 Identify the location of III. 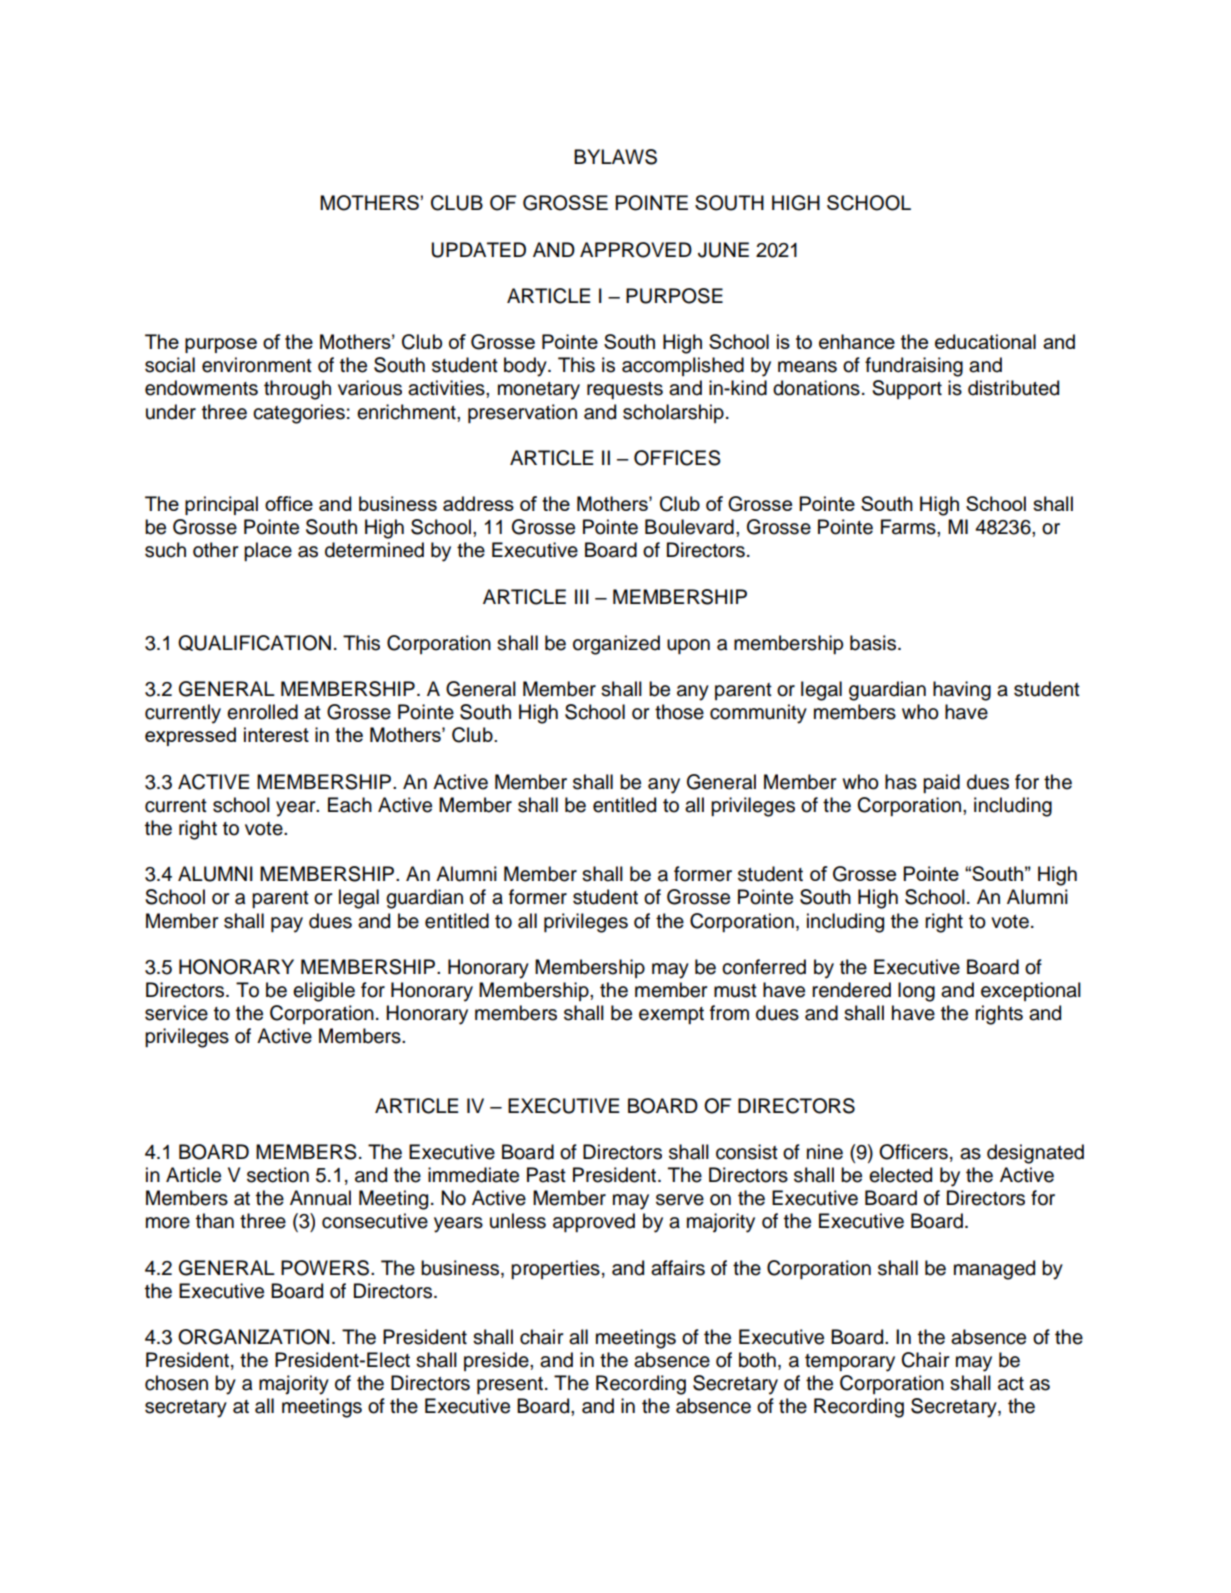
(582, 596).
